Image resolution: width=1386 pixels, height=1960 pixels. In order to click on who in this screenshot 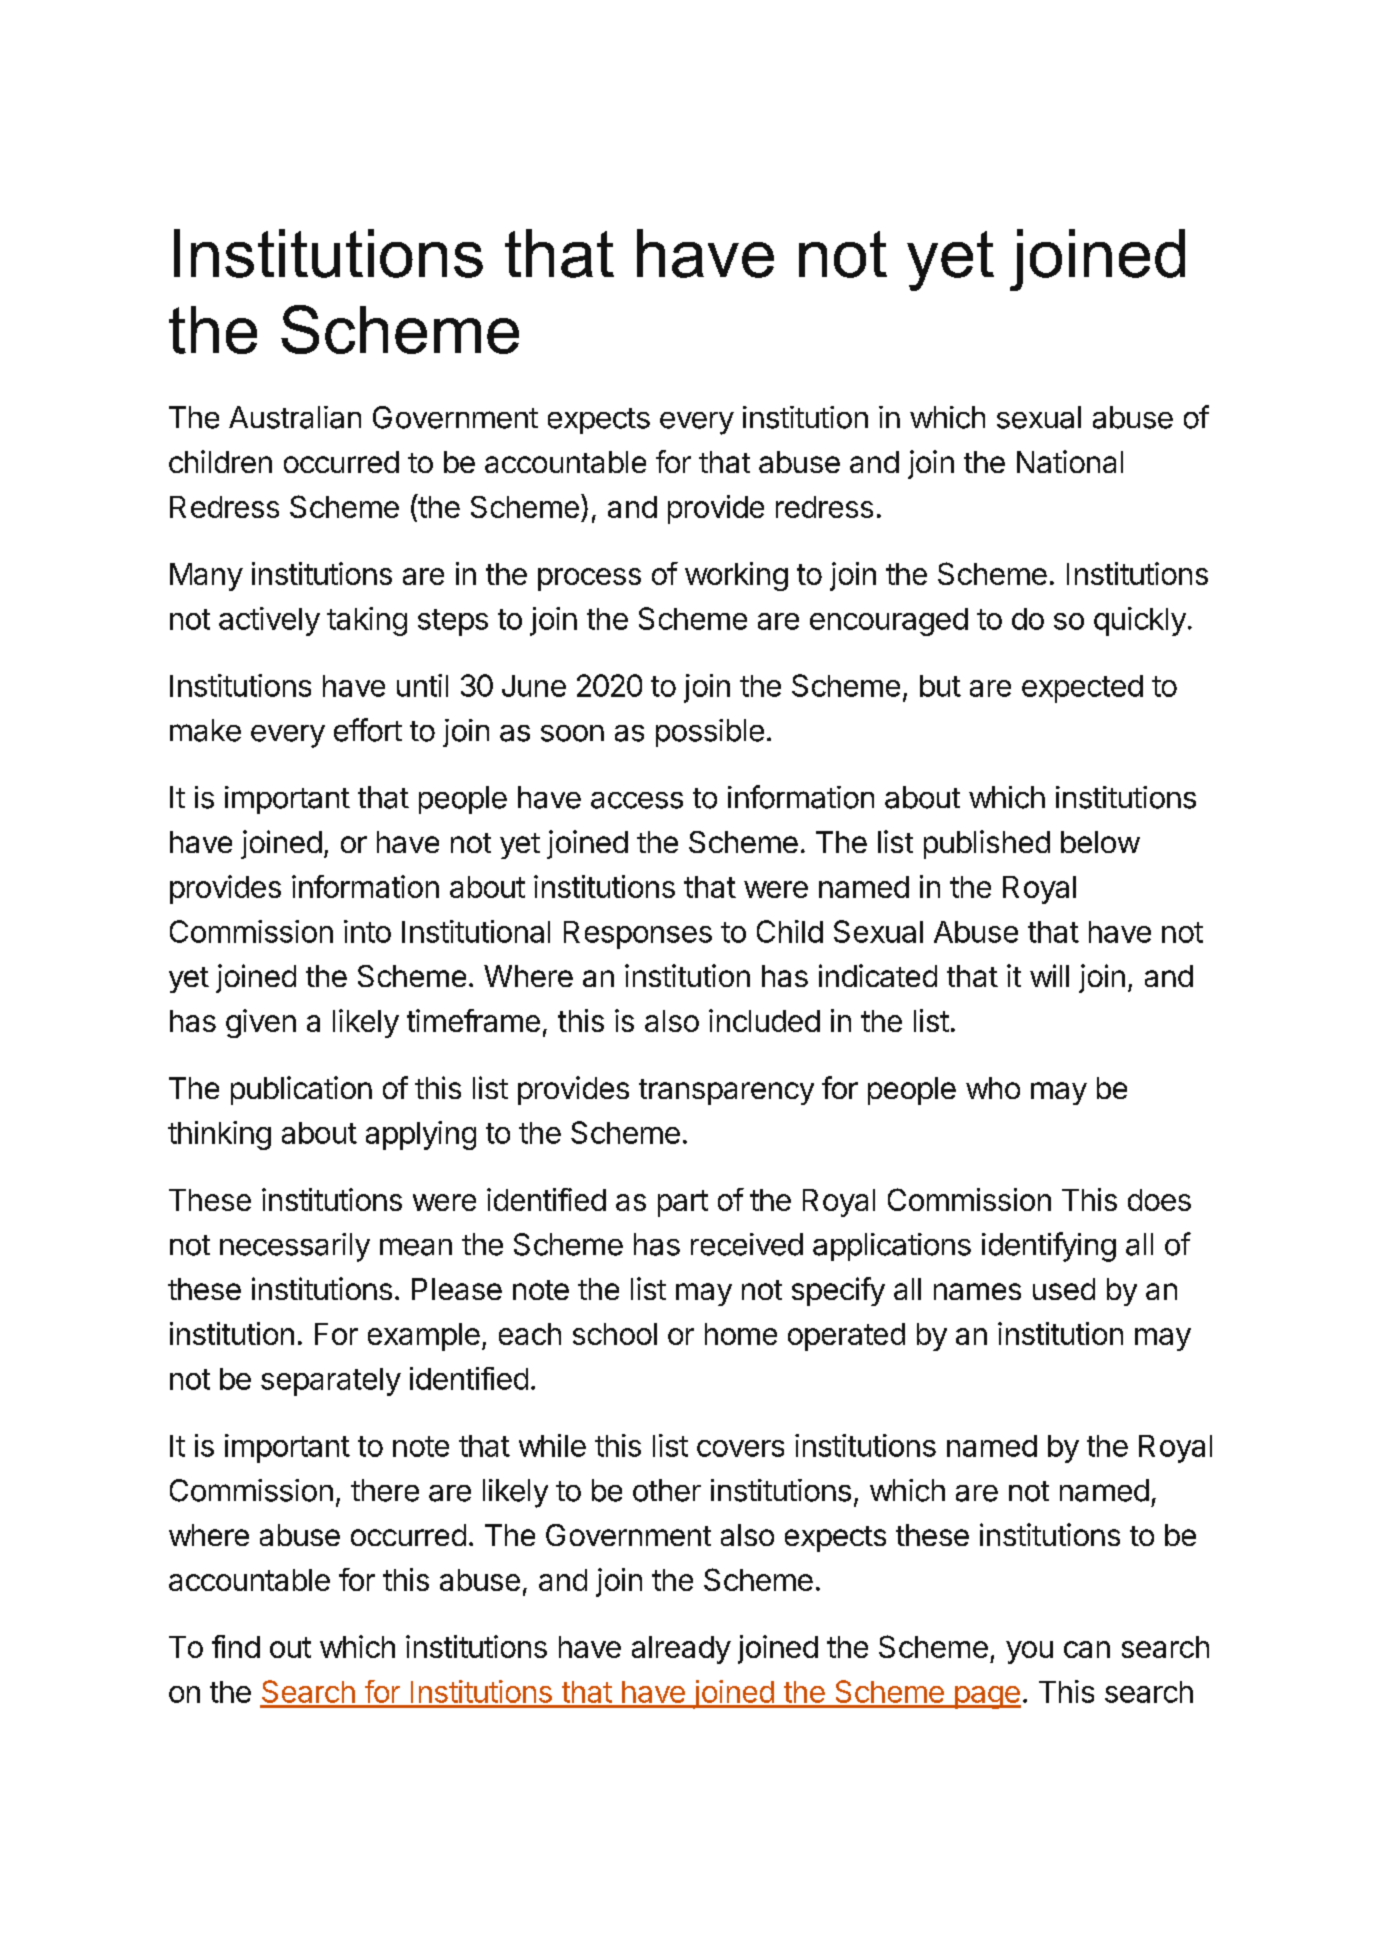, I will do `click(993, 1088)`.
